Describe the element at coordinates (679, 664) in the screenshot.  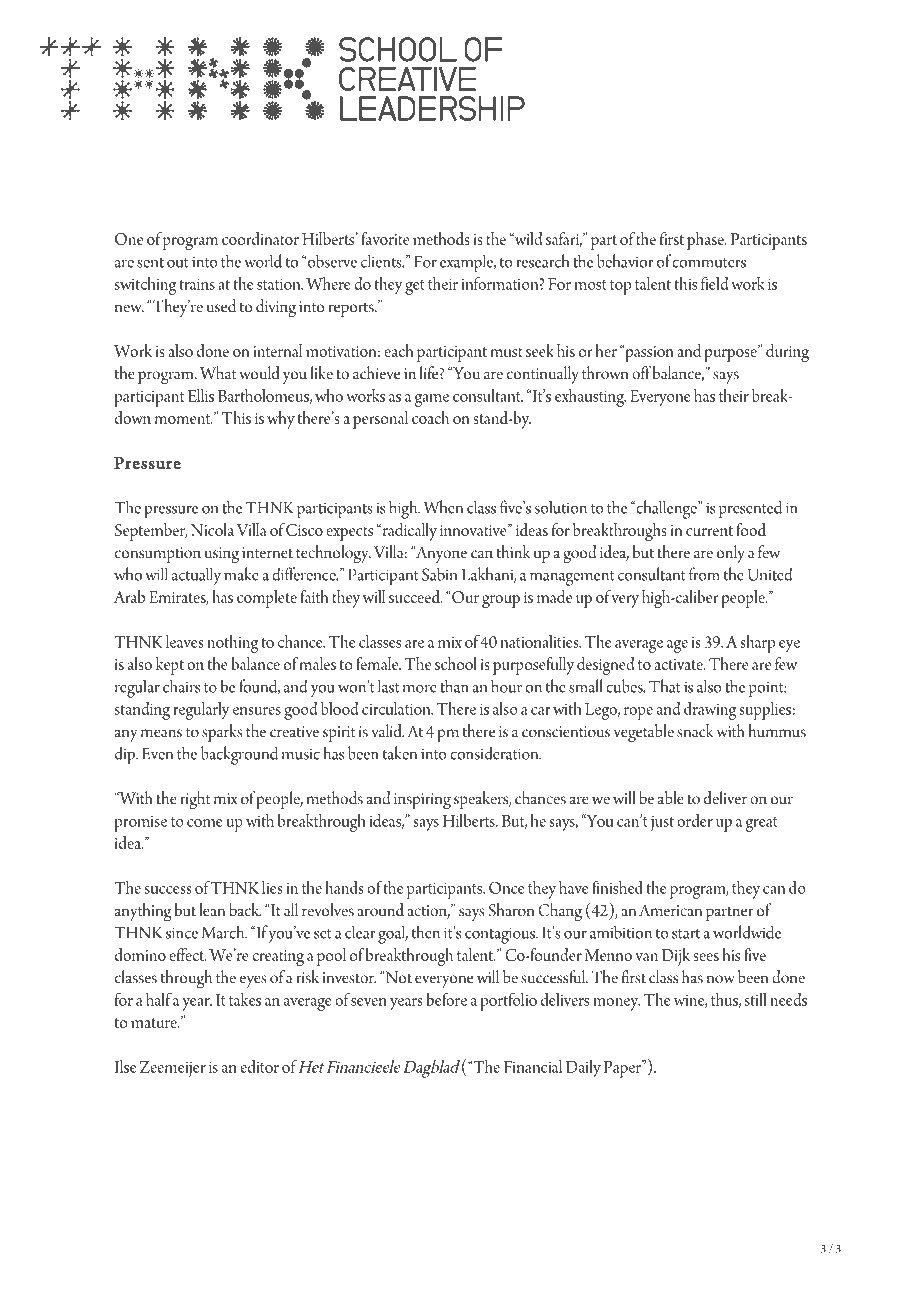
I see `activate` at that location.
